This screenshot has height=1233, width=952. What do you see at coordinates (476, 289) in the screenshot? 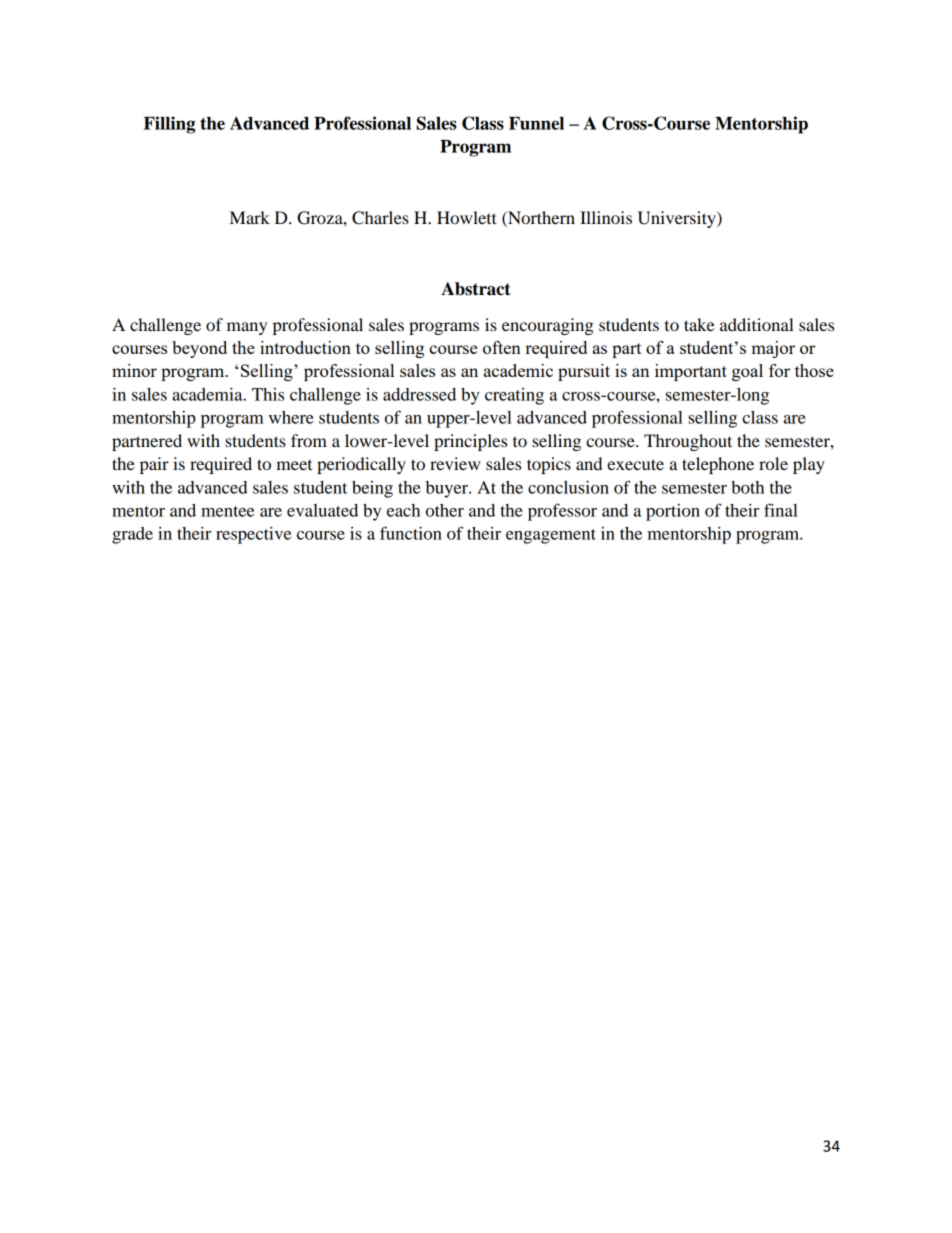
I see `Abstract` at bounding box center [476, 289].
